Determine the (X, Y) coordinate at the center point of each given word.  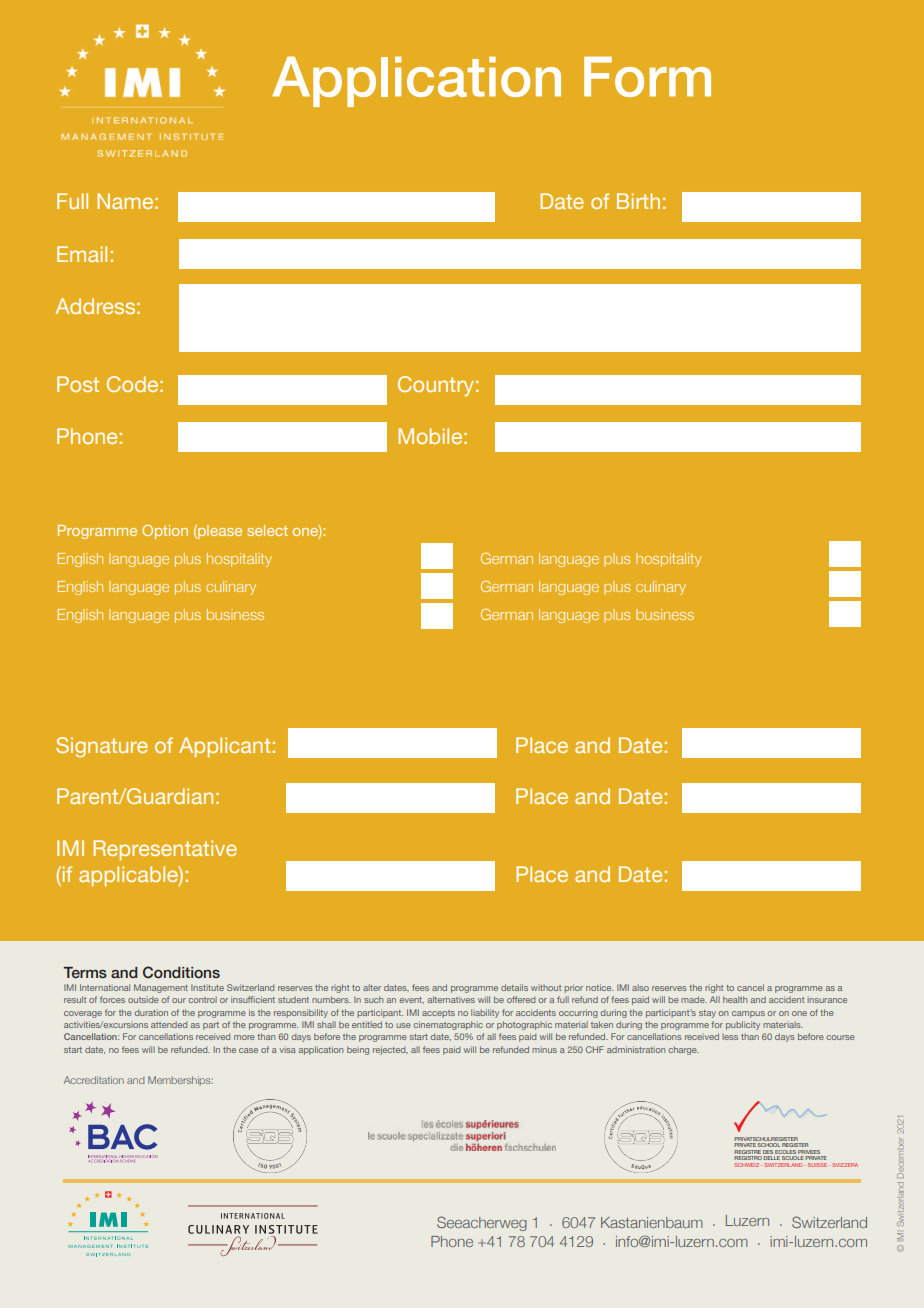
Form (647, 76)
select (267, 530)
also (640, 987)
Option (165, 532)
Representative (165, 850)
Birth (638, 201)
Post (78, 384)
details (514, 987)
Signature (102, 747)
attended (169, 1024)
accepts (438, 1014)
